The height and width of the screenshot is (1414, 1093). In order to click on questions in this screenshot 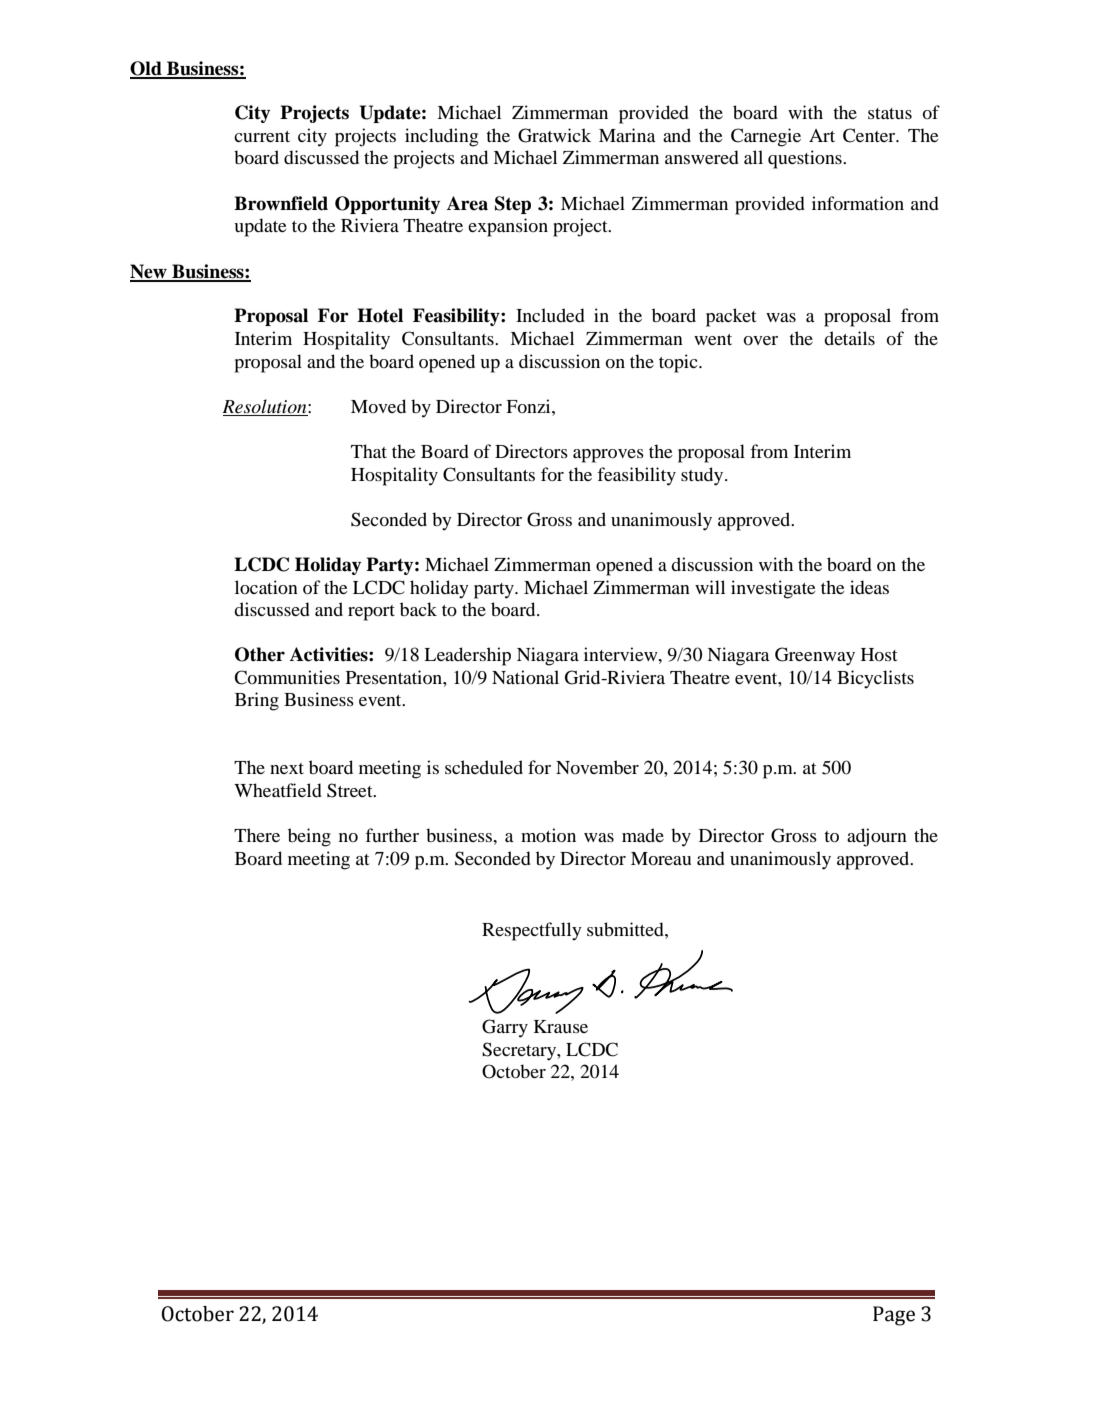, I will do `click(806, 159)`.
